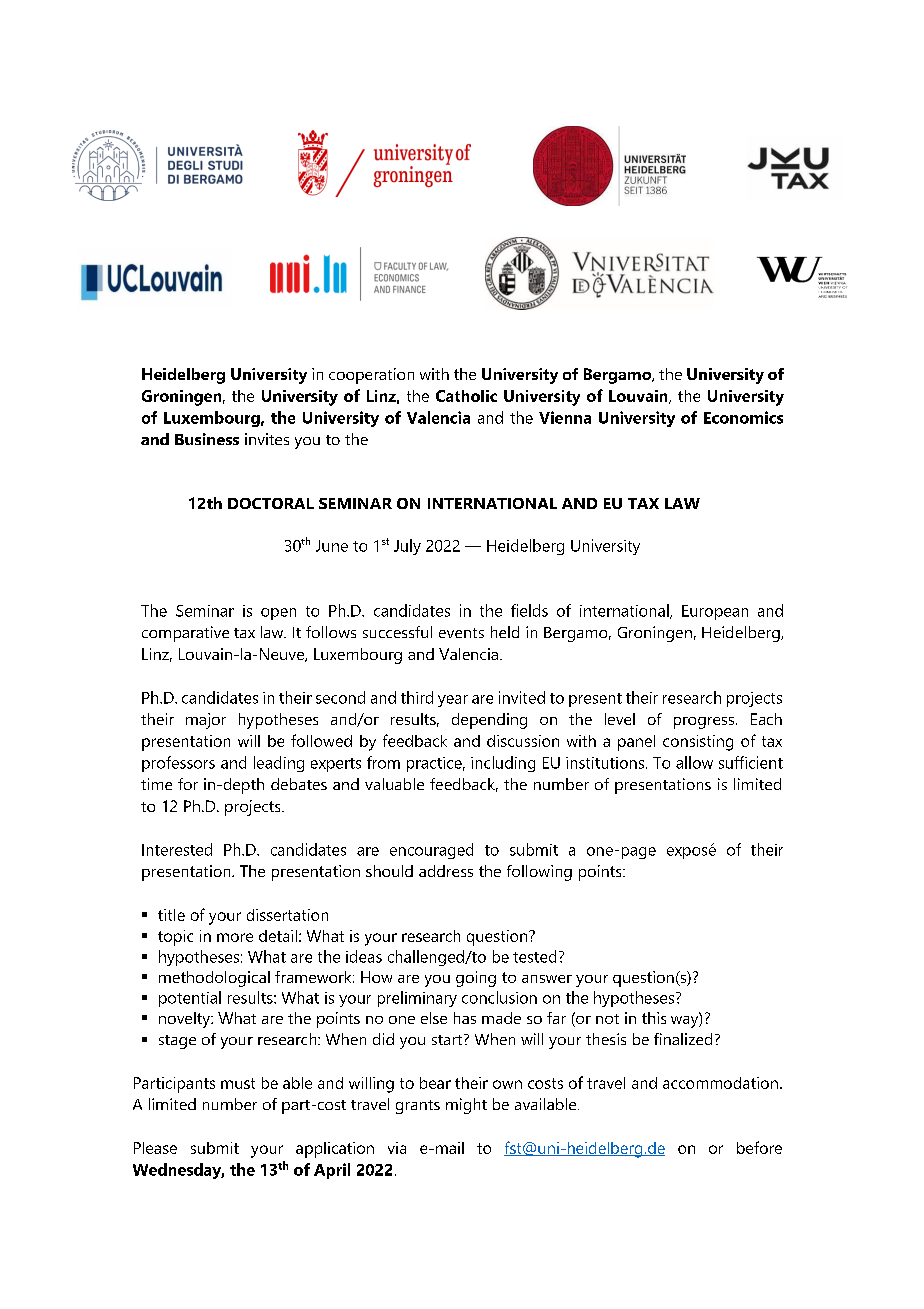 This screenshot has height=1309, width=924. What do you see at coordinates (715, 612) in the screenshot?
I see `European` at bounding box center [715, 612].
